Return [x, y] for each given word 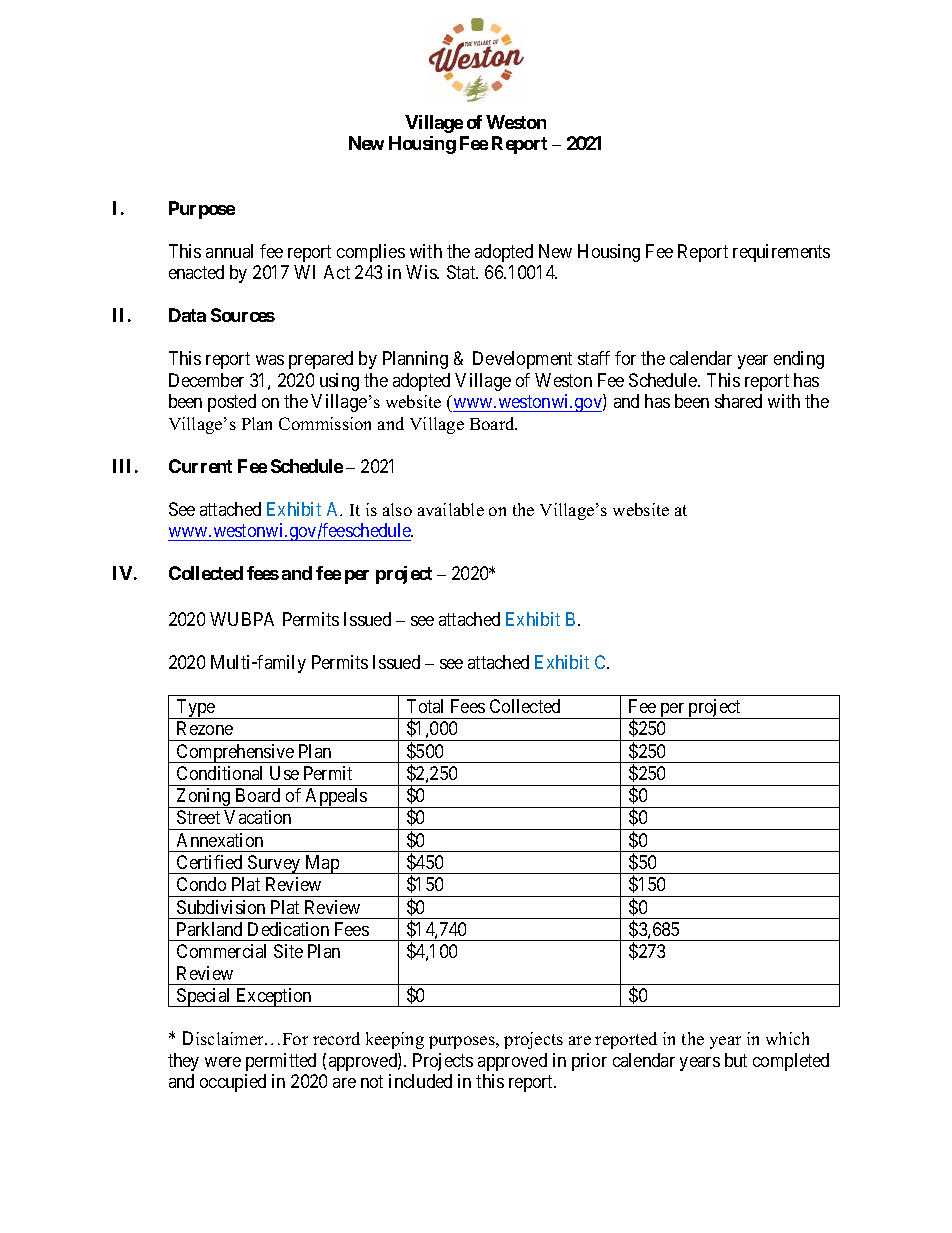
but [736, 1060]
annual [229, 251]
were [223, 1062]
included [420, 1081]
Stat [462, 272]
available [451, 509]
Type [196, 709]
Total [425, 706]
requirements [781, 253]
